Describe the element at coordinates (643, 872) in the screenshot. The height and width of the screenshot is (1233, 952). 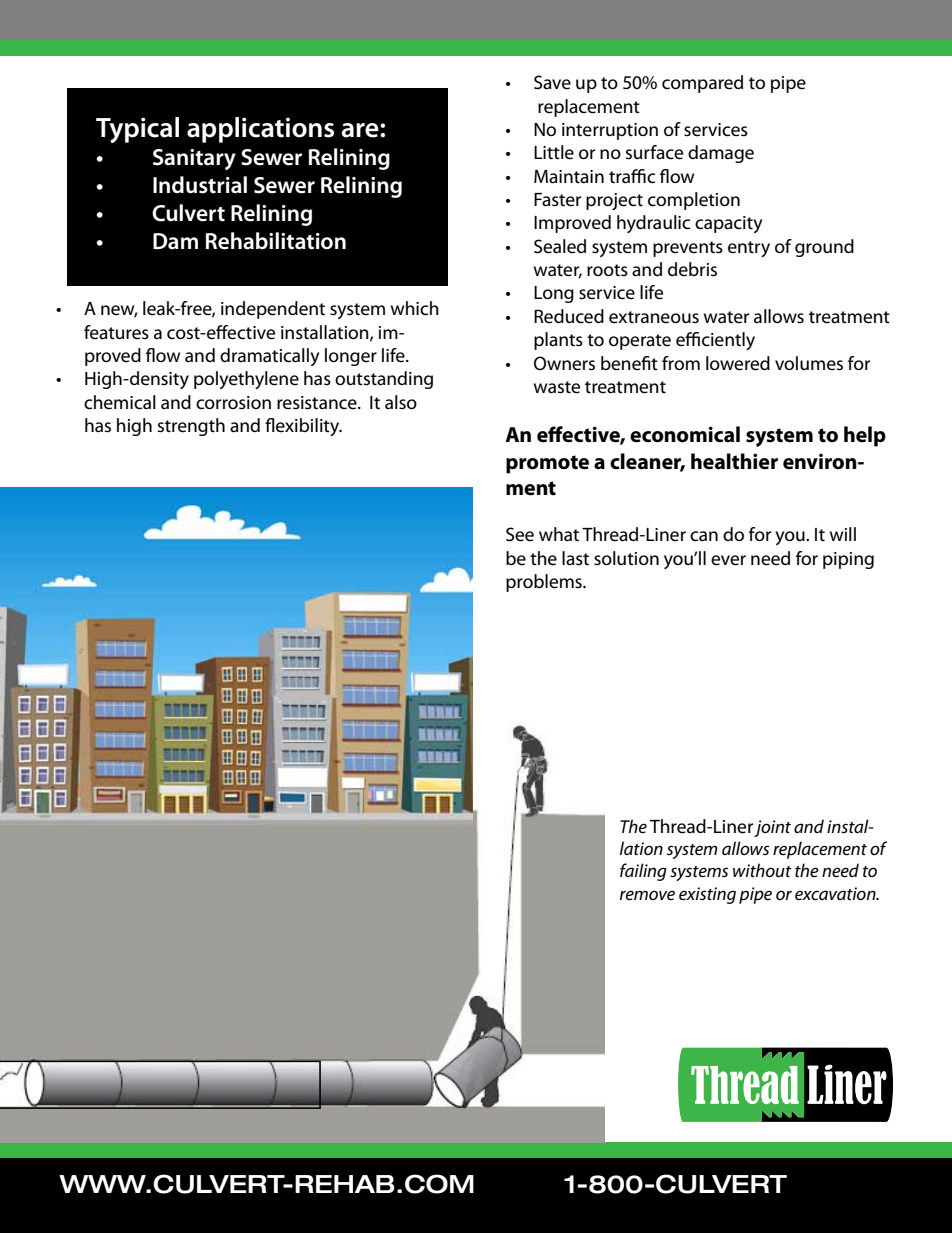
I see `failing` at that location.
